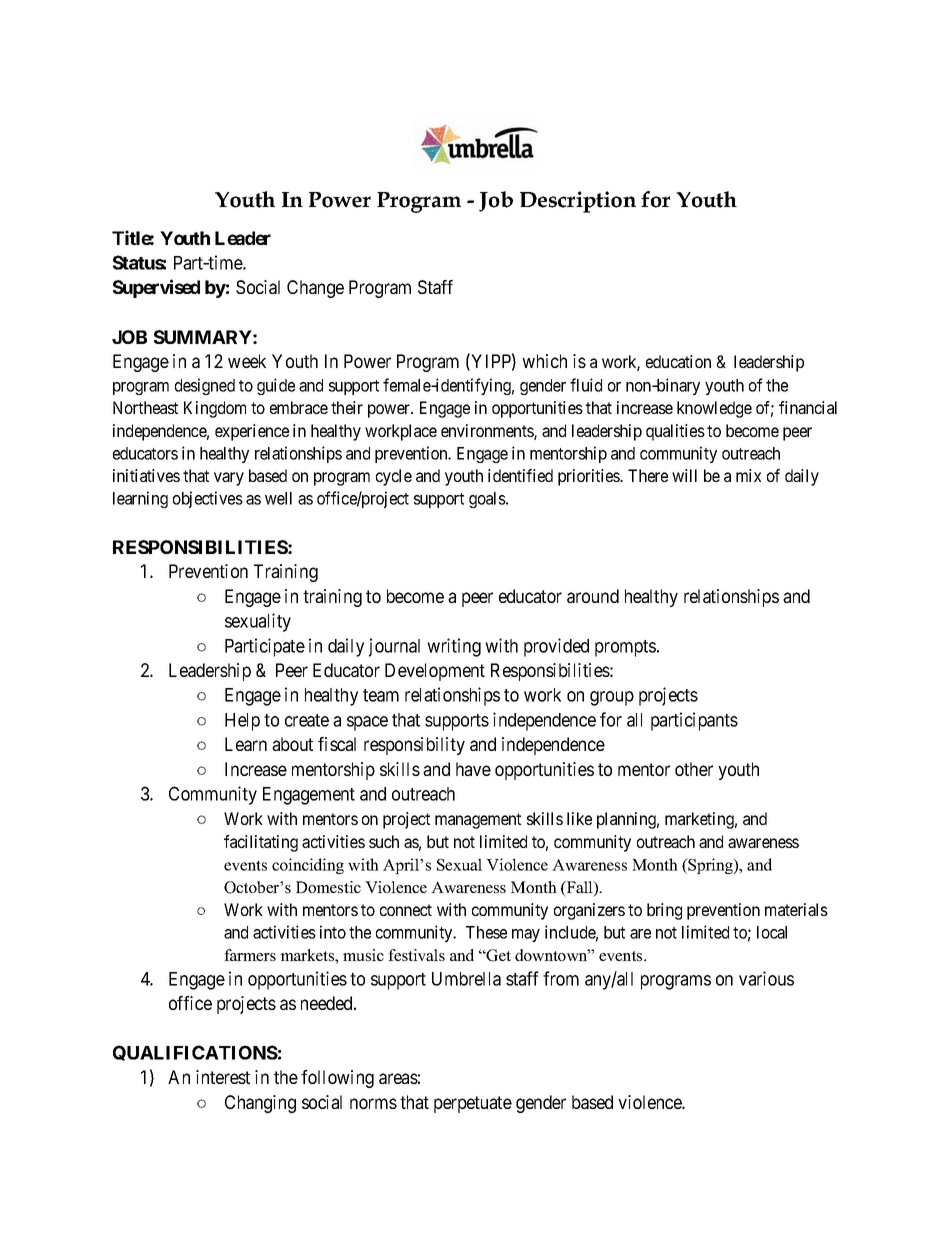 Image resolution: width=952 pixels, height=1233 pixels. What do you see at coordinates (454, 647) in the screenshot?
I see `writing` at bounding box center [454, 647].
